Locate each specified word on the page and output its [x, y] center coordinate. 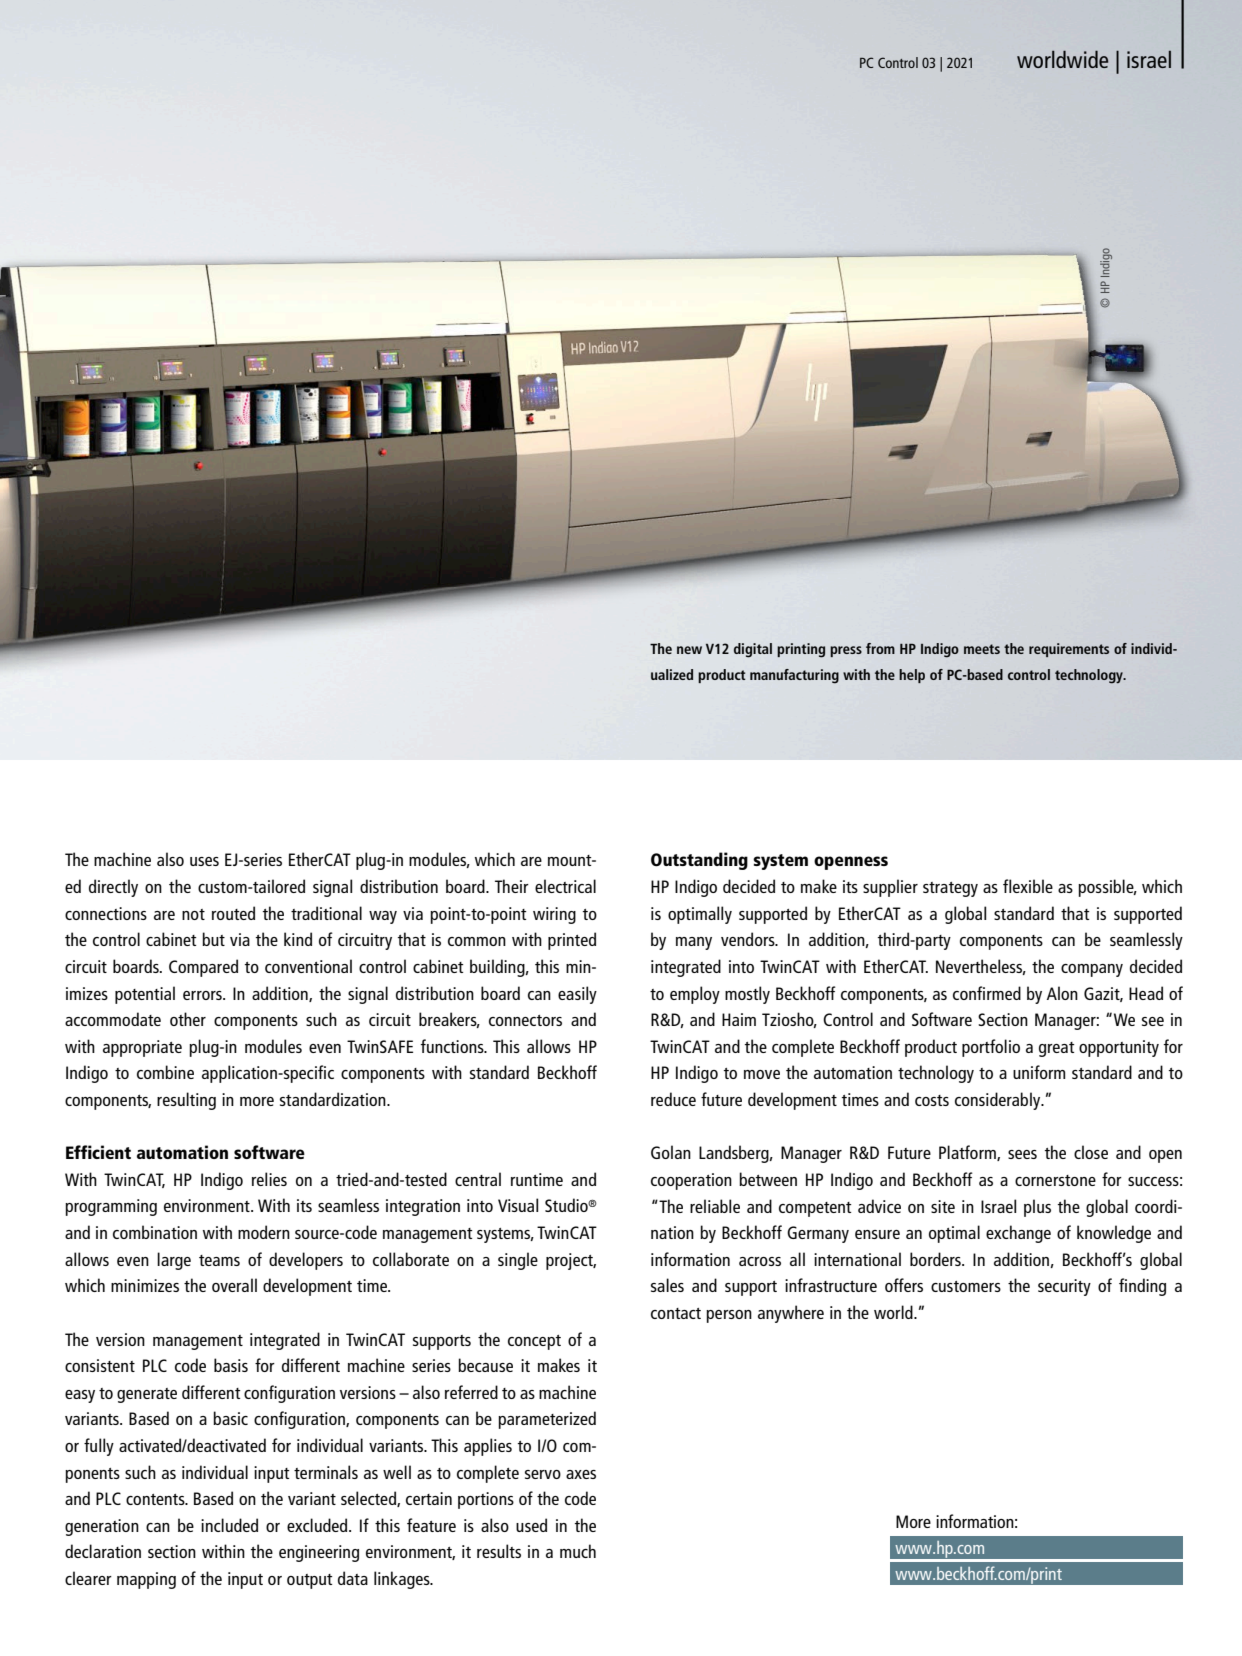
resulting [186, 1101]
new [689, 650]
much [578, 1551]
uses [204, 861]
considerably [999, 1101]
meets [982, 649]
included [229, 1525]
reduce [673, 1099]
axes [581, 1474]
